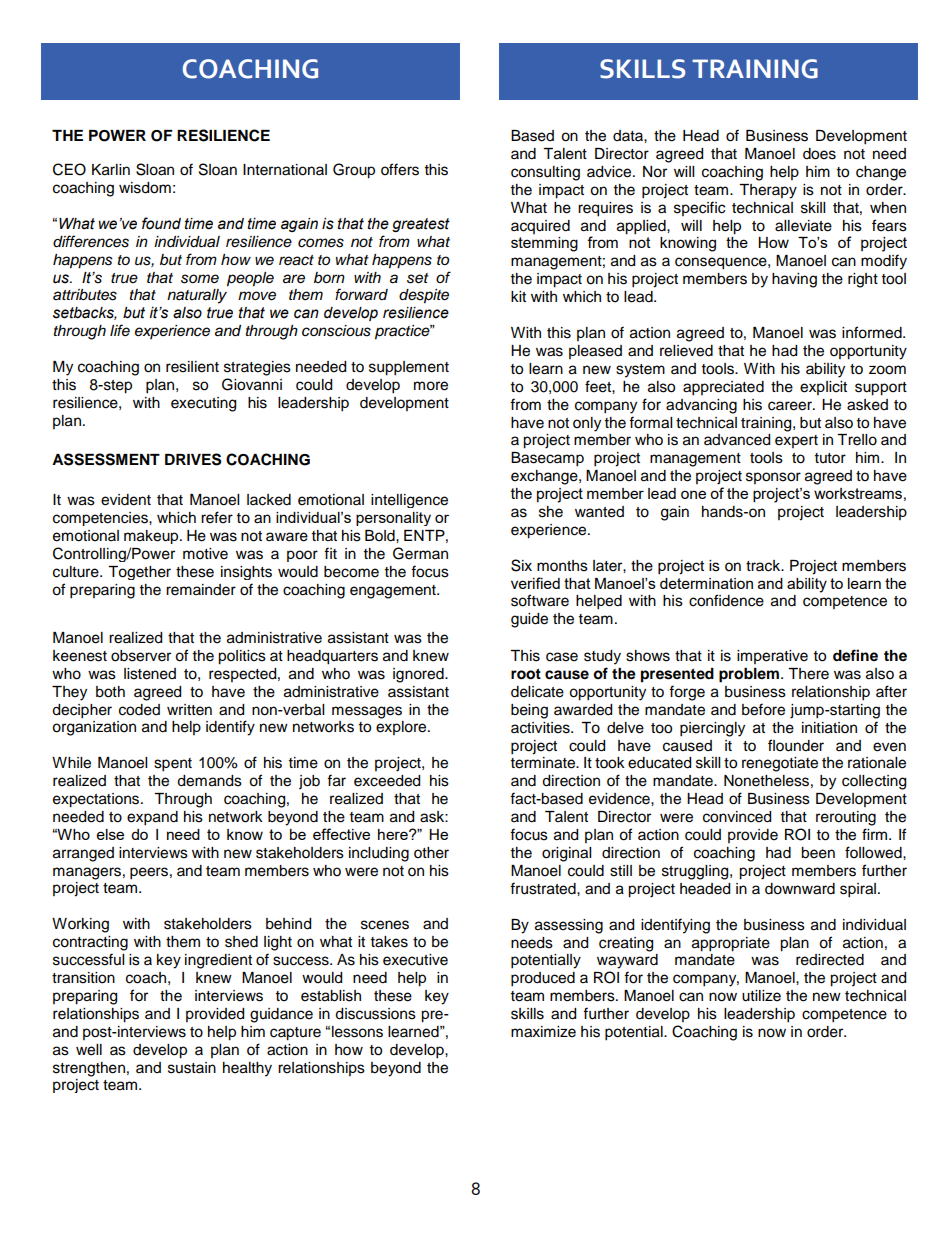  I want to click on sustain, so click(192, 1068).
